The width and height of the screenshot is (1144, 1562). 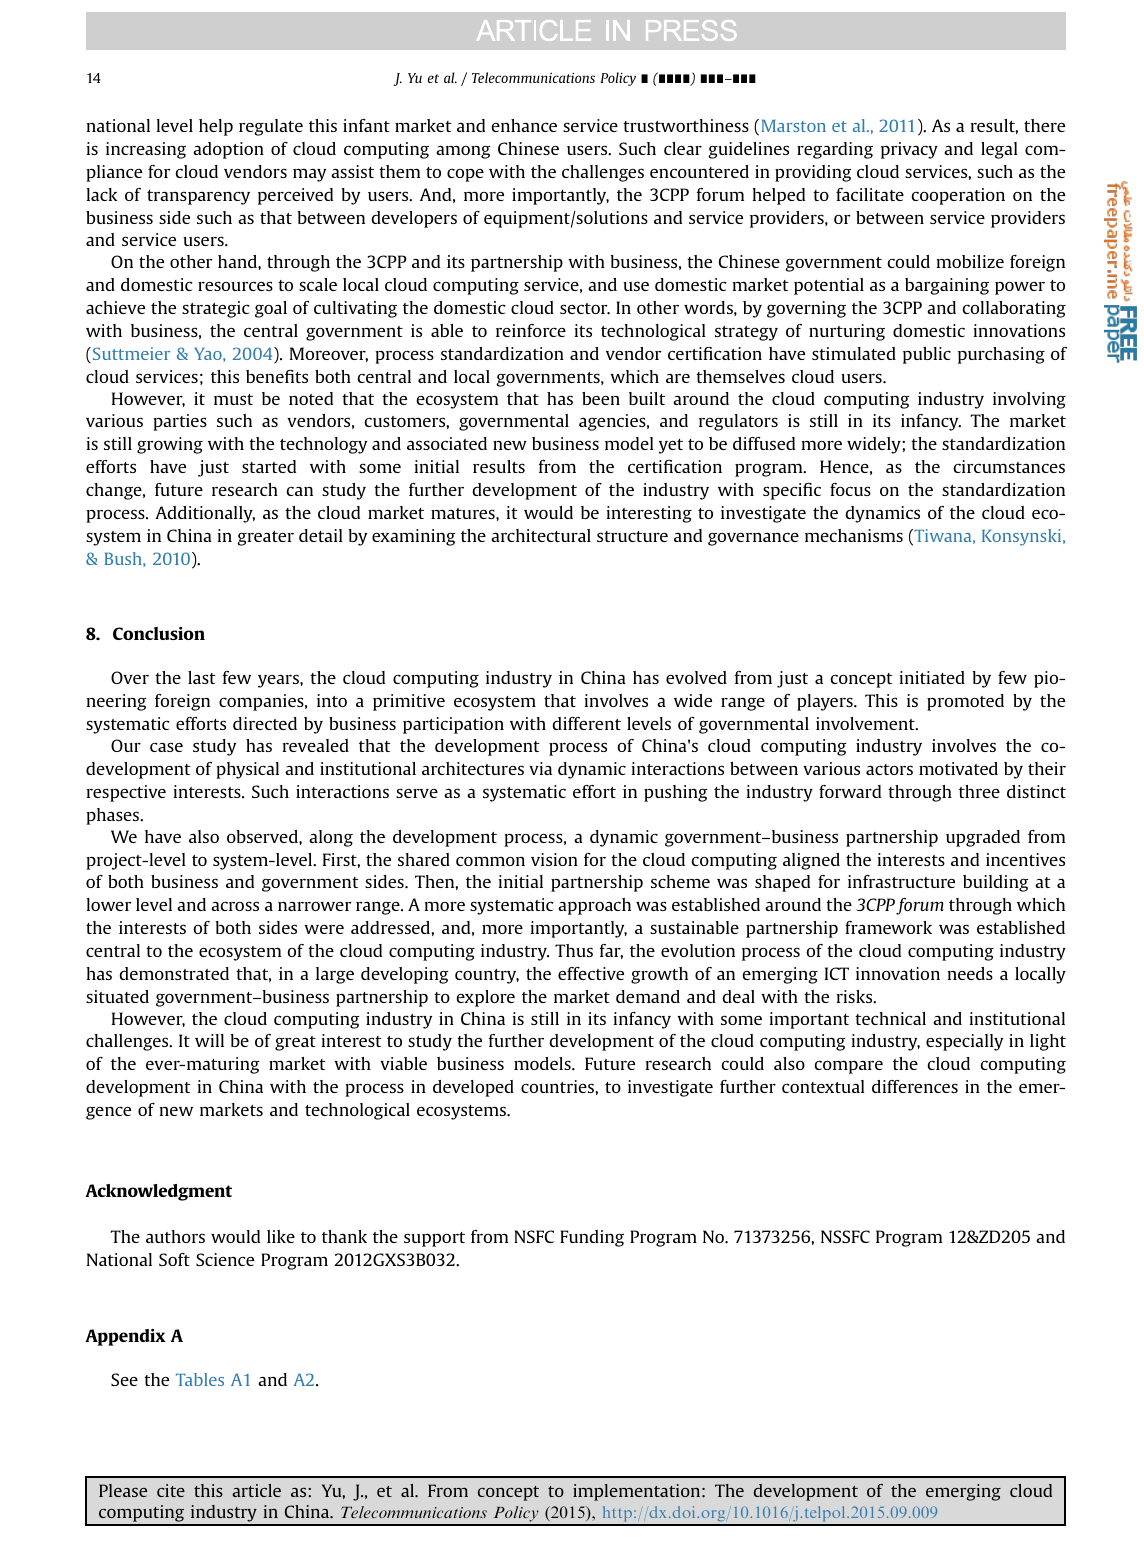 I want to click on vision, so click(x=554, y=859).
